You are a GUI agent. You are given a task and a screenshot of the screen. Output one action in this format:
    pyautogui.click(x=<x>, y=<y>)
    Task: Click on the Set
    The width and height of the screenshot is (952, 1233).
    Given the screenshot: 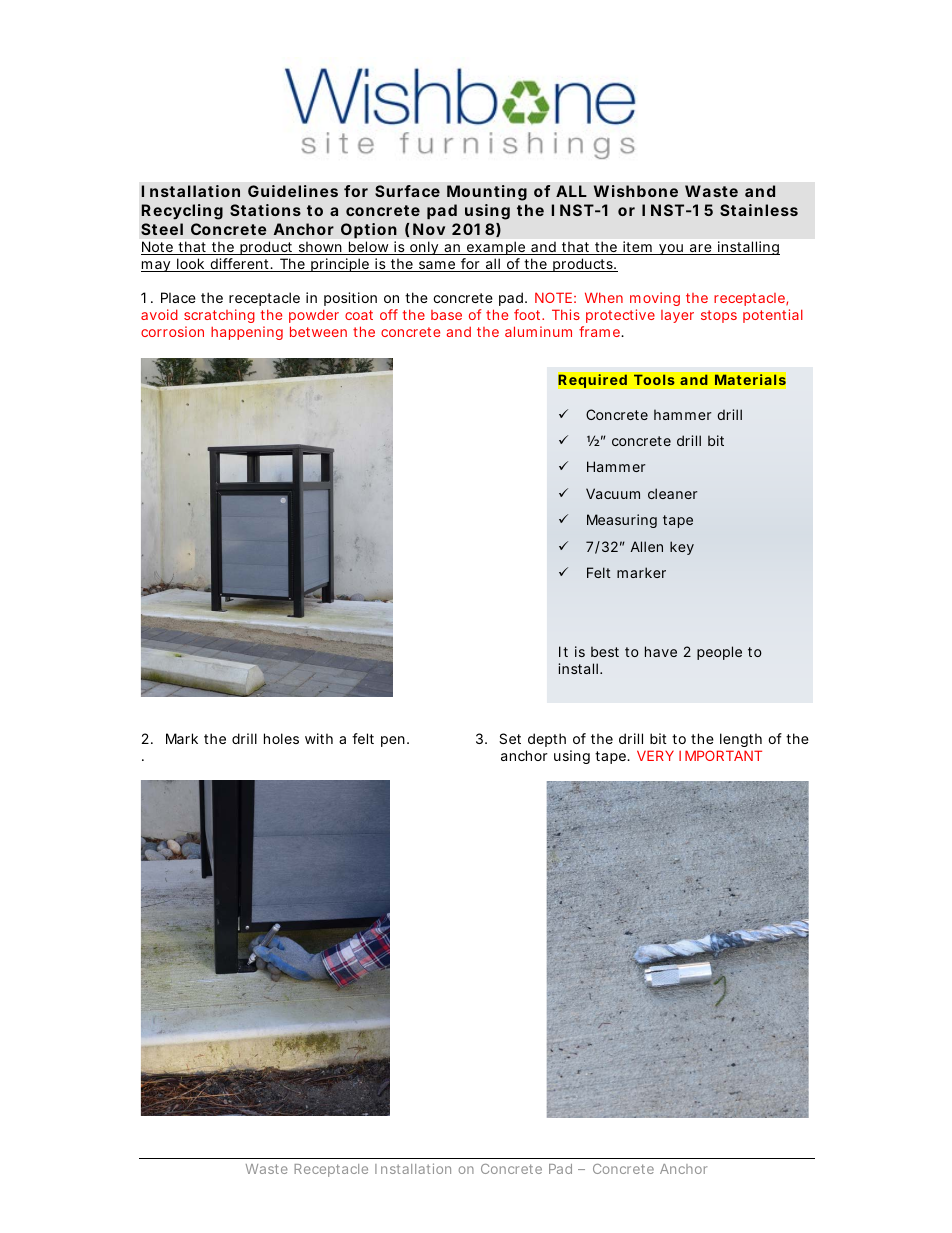 What is the action you would take?
    pyautogui.click(x=510, y=738)
